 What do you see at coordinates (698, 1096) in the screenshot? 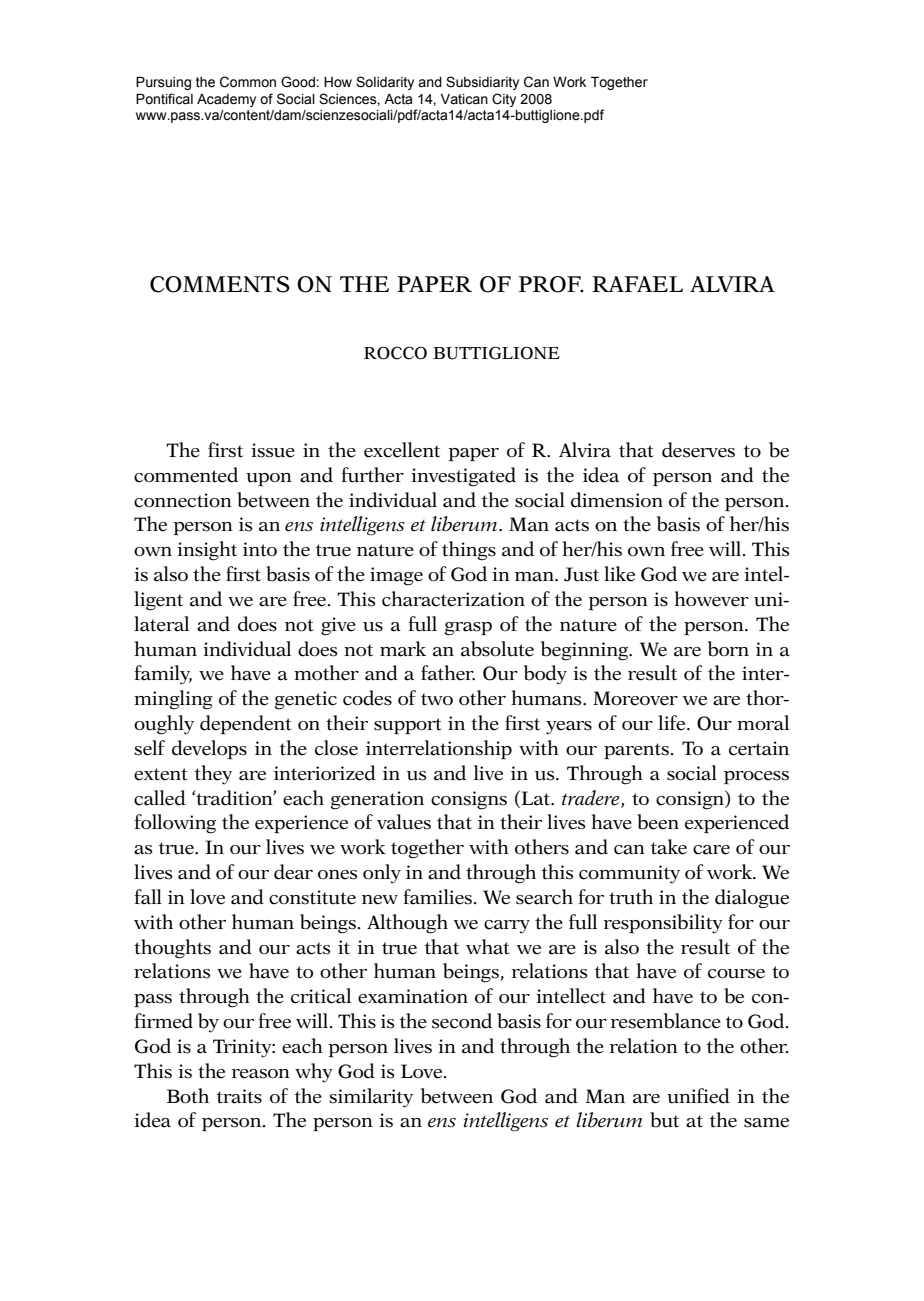
I see `unified` at bounding box center [698, 1096].
